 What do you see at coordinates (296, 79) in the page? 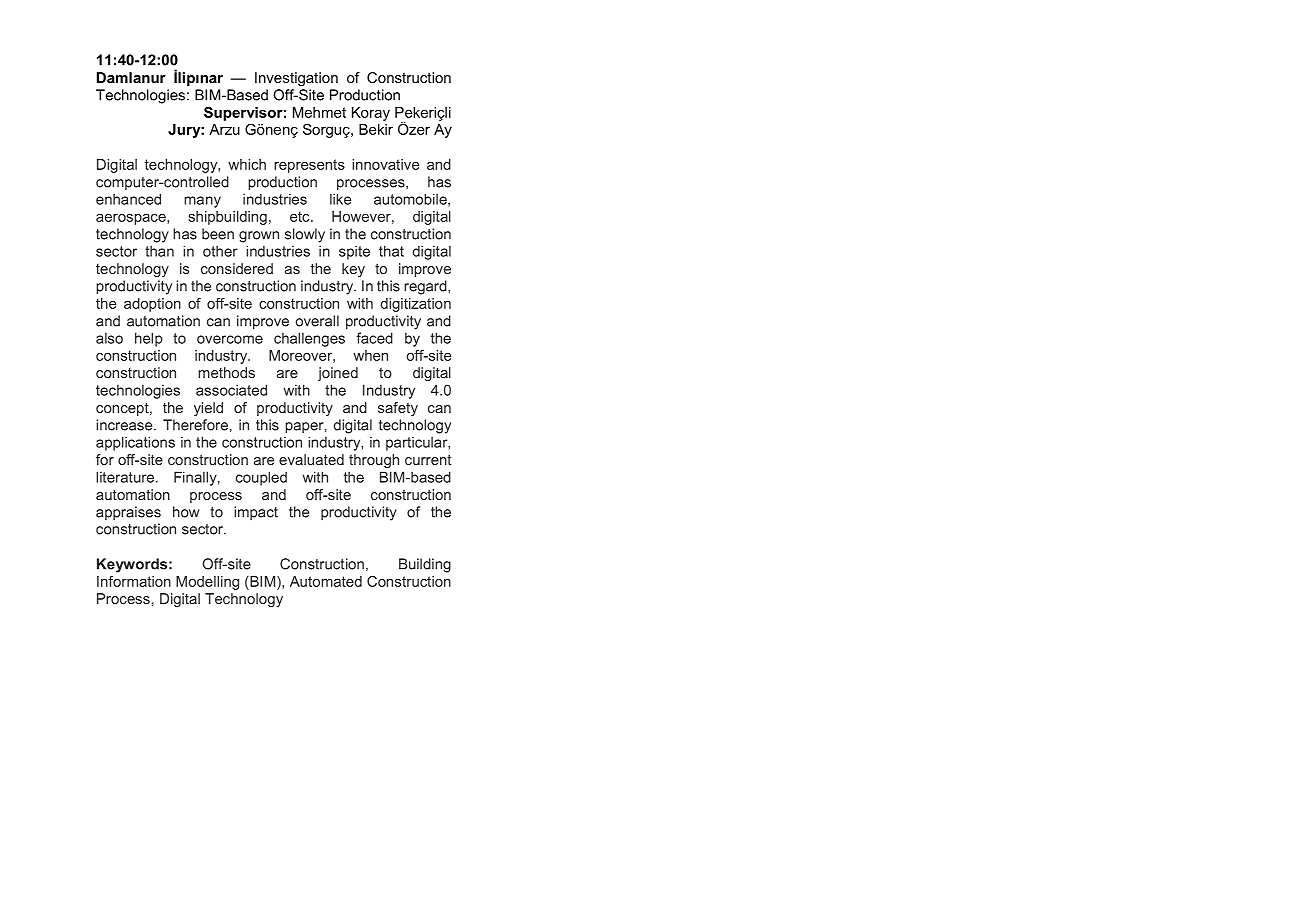
I see `Investigation` at bounding box center [296, 79].
